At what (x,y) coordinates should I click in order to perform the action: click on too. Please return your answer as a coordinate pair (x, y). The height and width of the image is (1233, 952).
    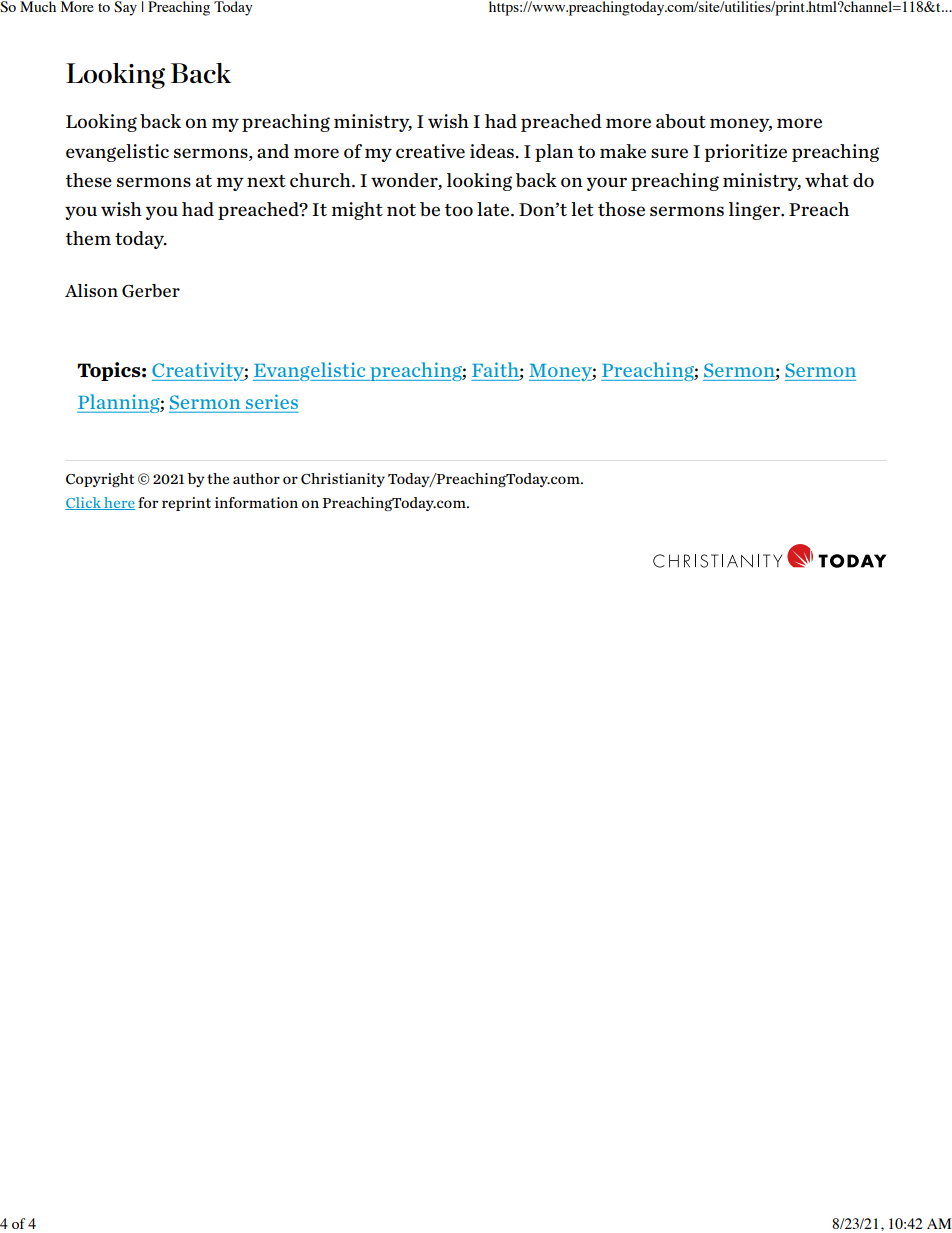
    Looking at the image, I should click on (459, 210).
